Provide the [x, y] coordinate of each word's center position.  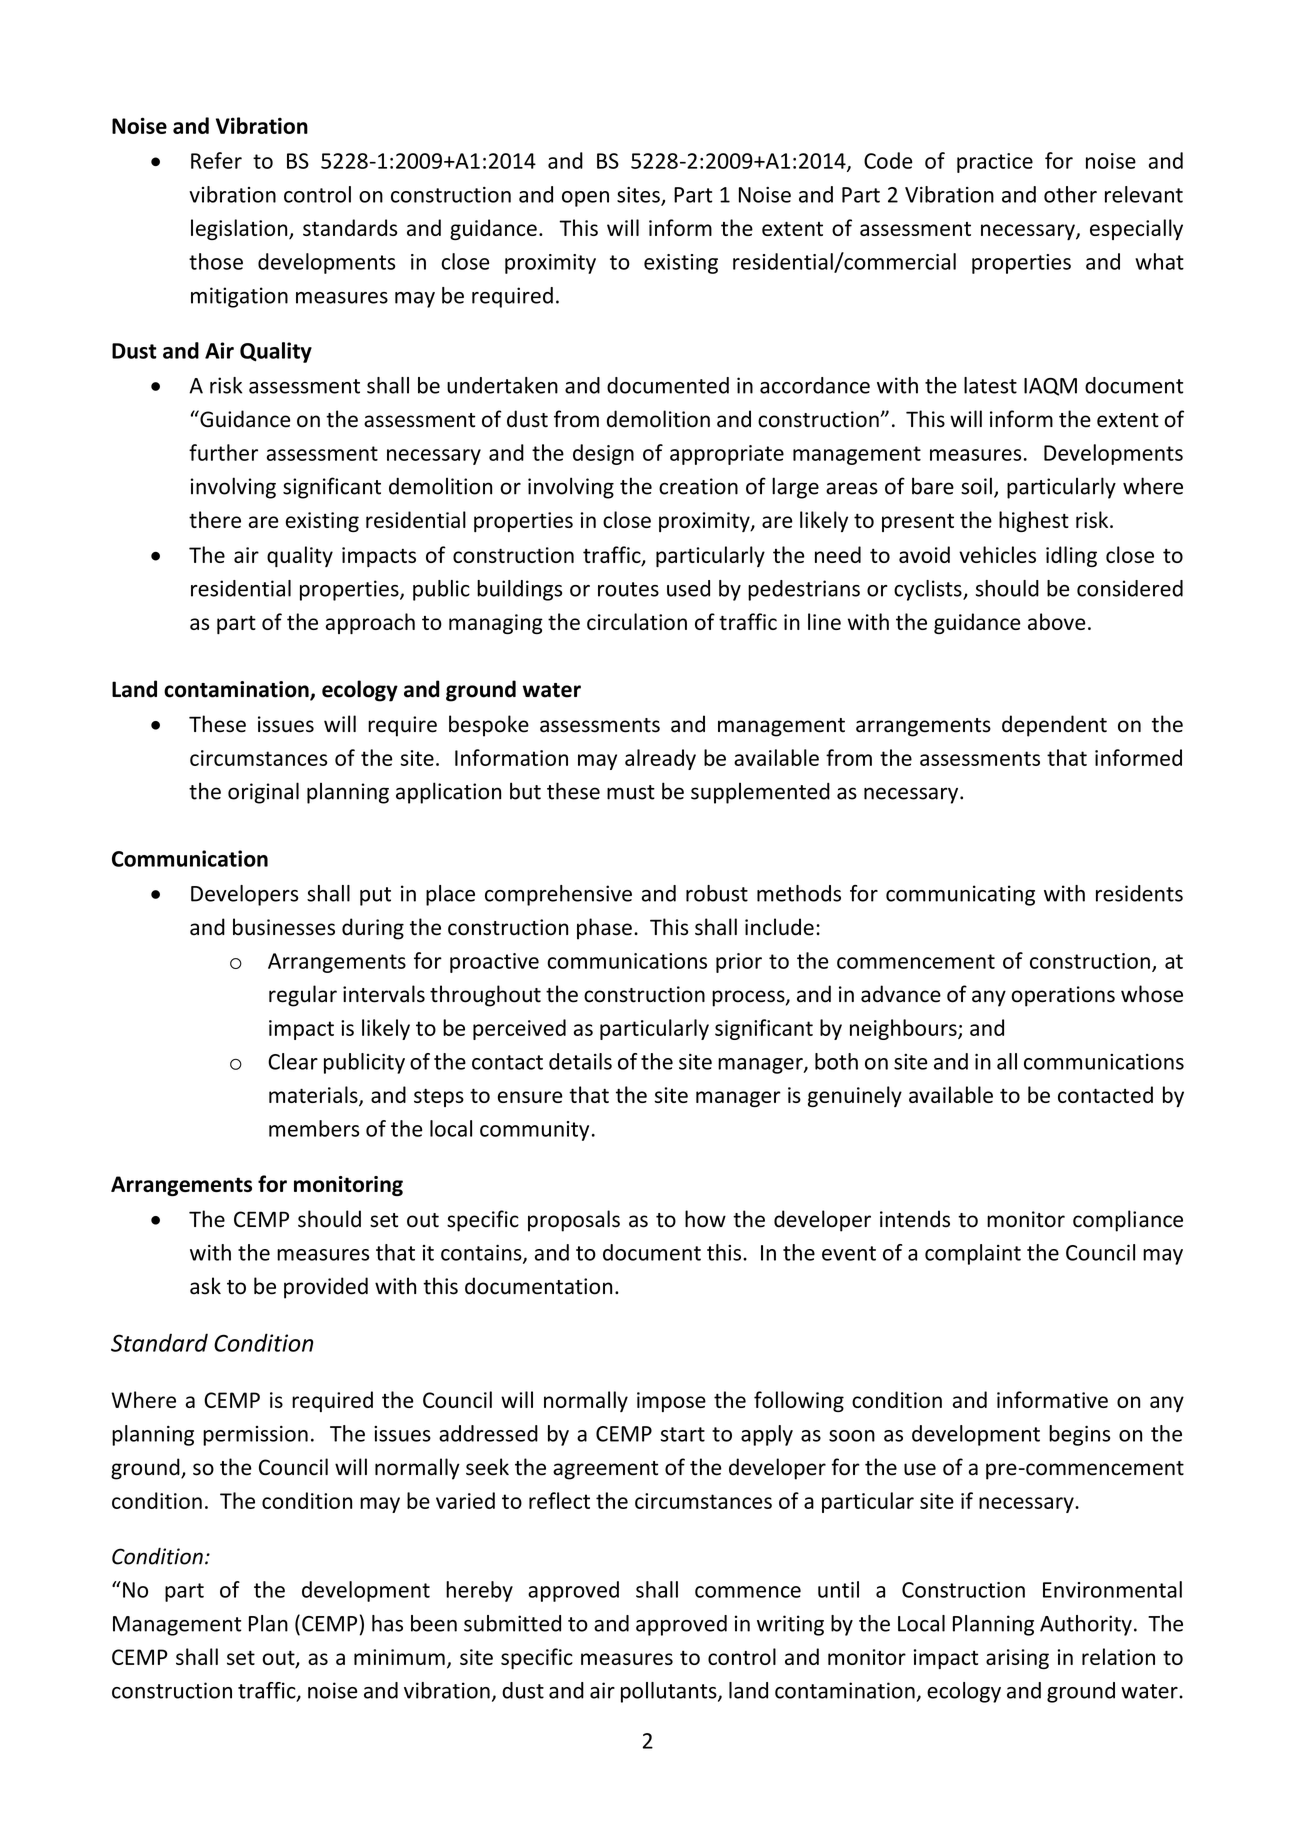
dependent [1054, 726]
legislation [240, 229]
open [585, 199]
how [705, 1219]
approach [370, 623]
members [314, 1128]
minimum [399, 1657]
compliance [1128, 1221]
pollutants [670, 1692]
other [1070, 194]
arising [1017, 1659]
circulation [637, 621]
